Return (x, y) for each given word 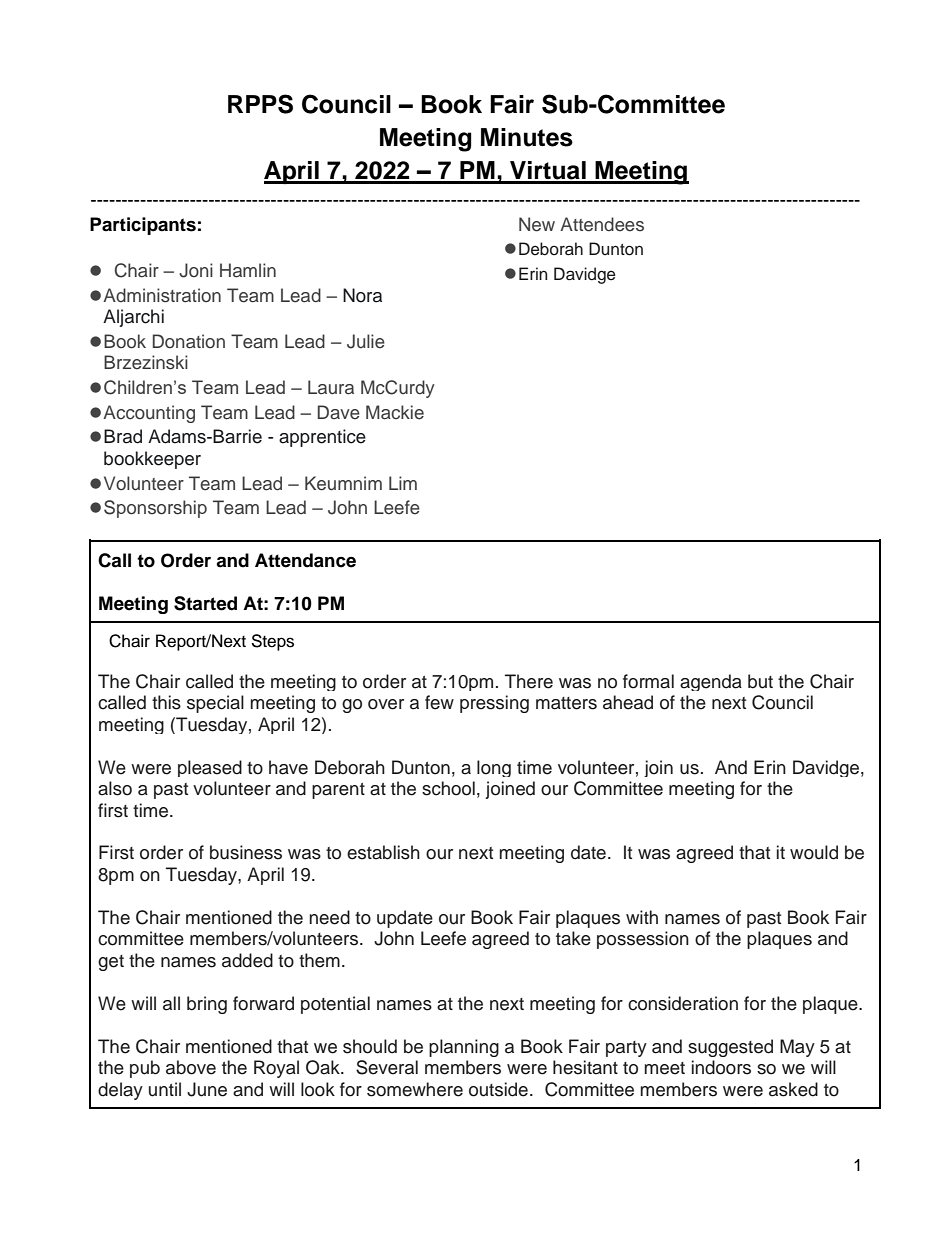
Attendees (602, 224)
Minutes (527, 137)
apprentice (322, 438)
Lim (403, 483)
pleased (210, 768)
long (494, 768)
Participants (143, 226)
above (191, 1067)
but (760, 681)
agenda (711, 682)
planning (464, 1048)
